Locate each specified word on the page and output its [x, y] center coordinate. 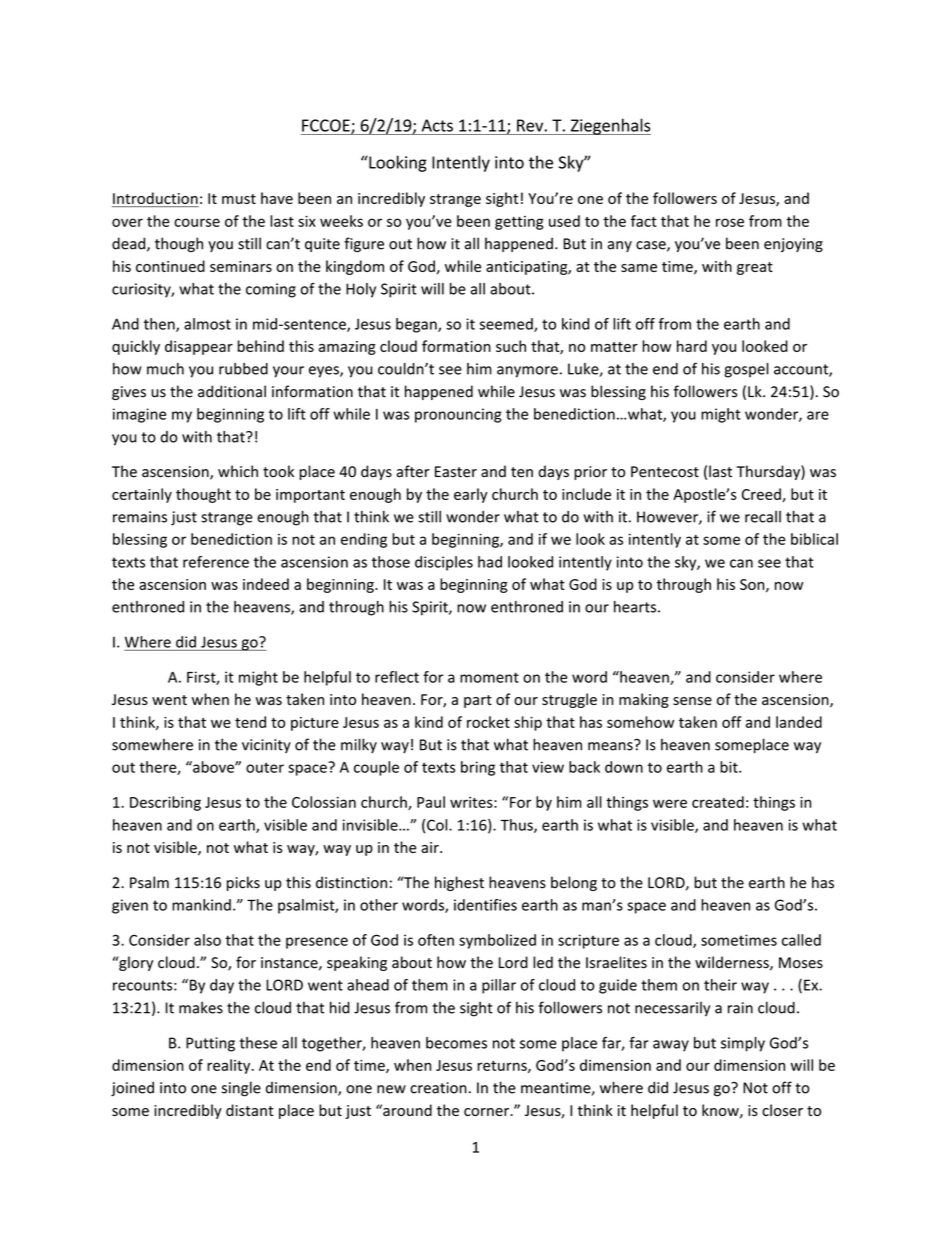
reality [230, 1066]
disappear [199, 347]
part [478, 701]
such [511, 346]
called [801, 940]
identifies [485, 905]
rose [730, 222]
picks [243, 883]
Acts [437, 125]
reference [216, 562]
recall [763, 517]
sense [692, 701]
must [239, 199]
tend [250, 722]
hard [692, 346]
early [471, 495]
